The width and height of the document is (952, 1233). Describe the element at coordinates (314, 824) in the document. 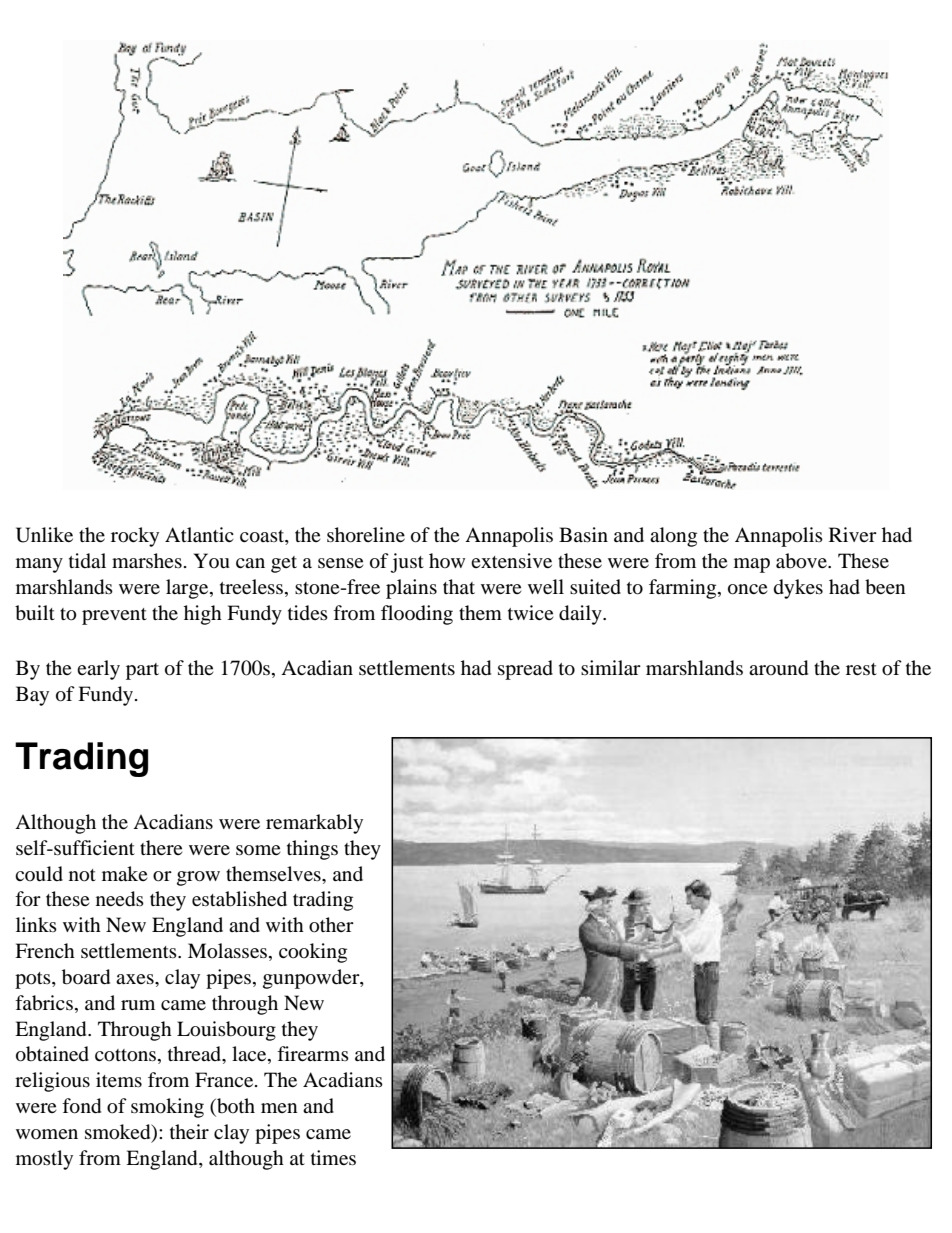

I see `remarkably` at that location.
